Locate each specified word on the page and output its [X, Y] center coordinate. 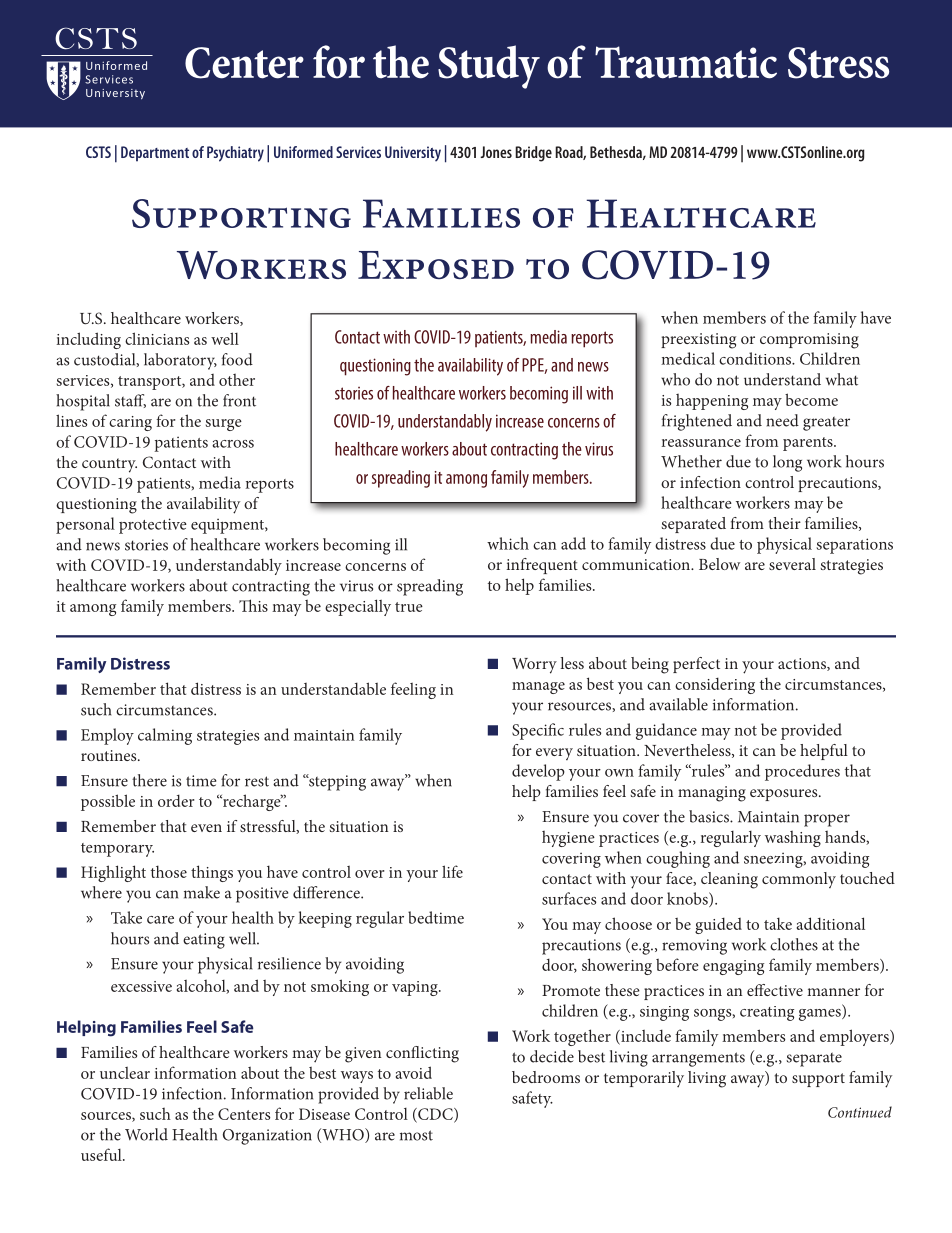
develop [538, 772]
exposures [785, 795]
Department [155, 154]
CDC [435, 1115]
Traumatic [686, 62]
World [146, 1134]
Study [489, 67]
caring [130, 423]
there [149, 780]
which [508, 543]
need [782, 420]
